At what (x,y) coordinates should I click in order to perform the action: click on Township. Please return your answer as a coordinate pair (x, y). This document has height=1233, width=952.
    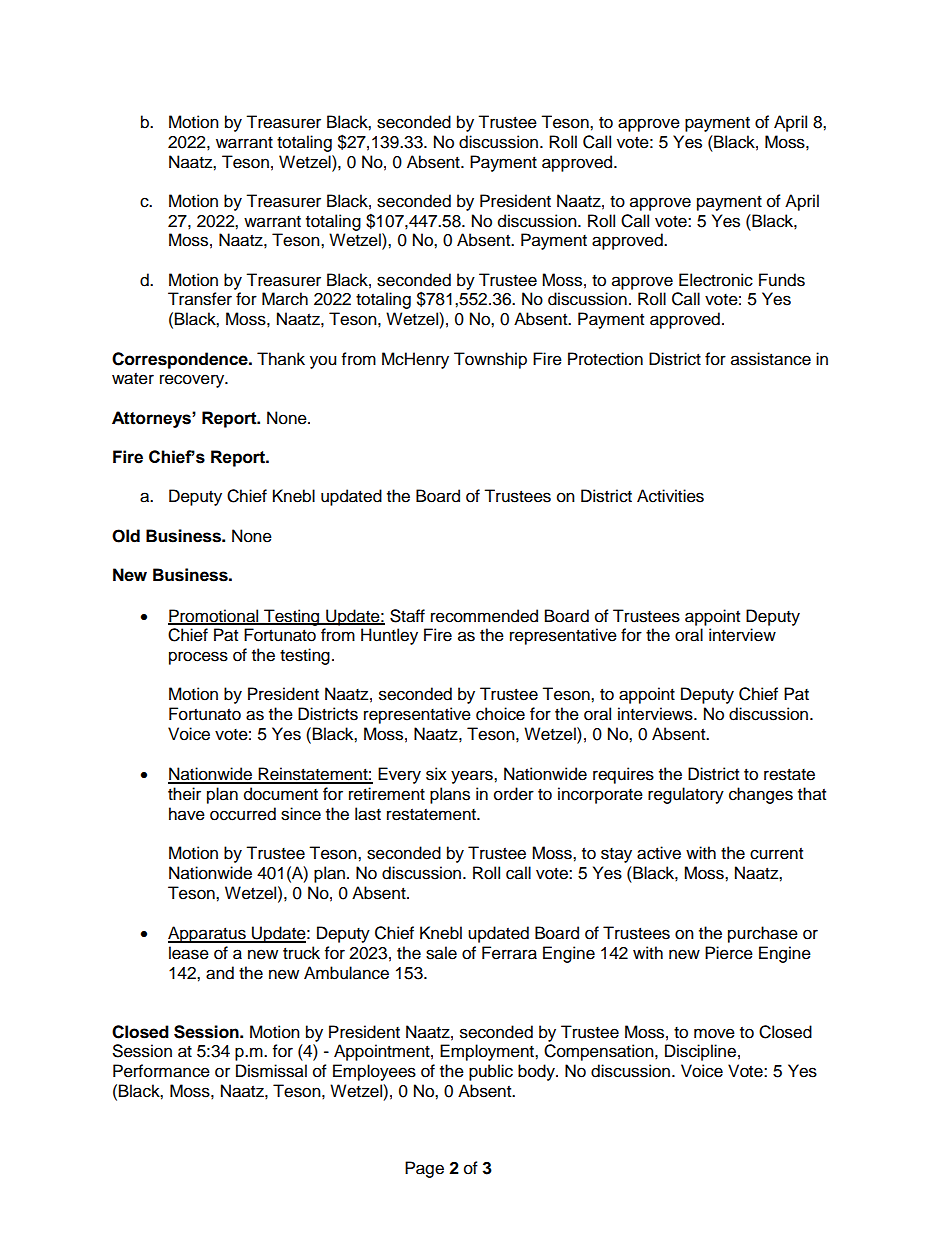
    Looking at the image, I should click on (490, 360).
